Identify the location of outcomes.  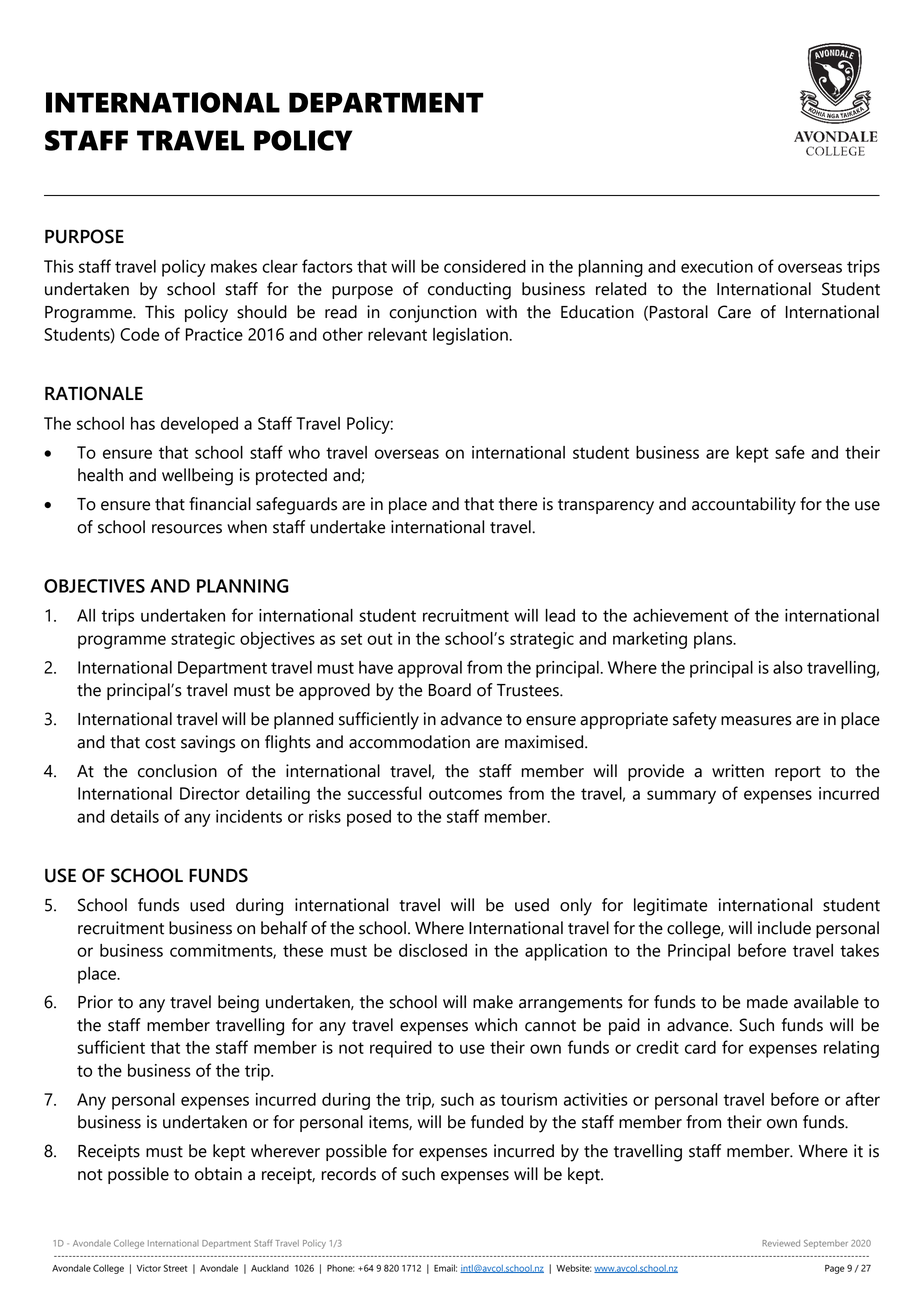
(465, 794).
